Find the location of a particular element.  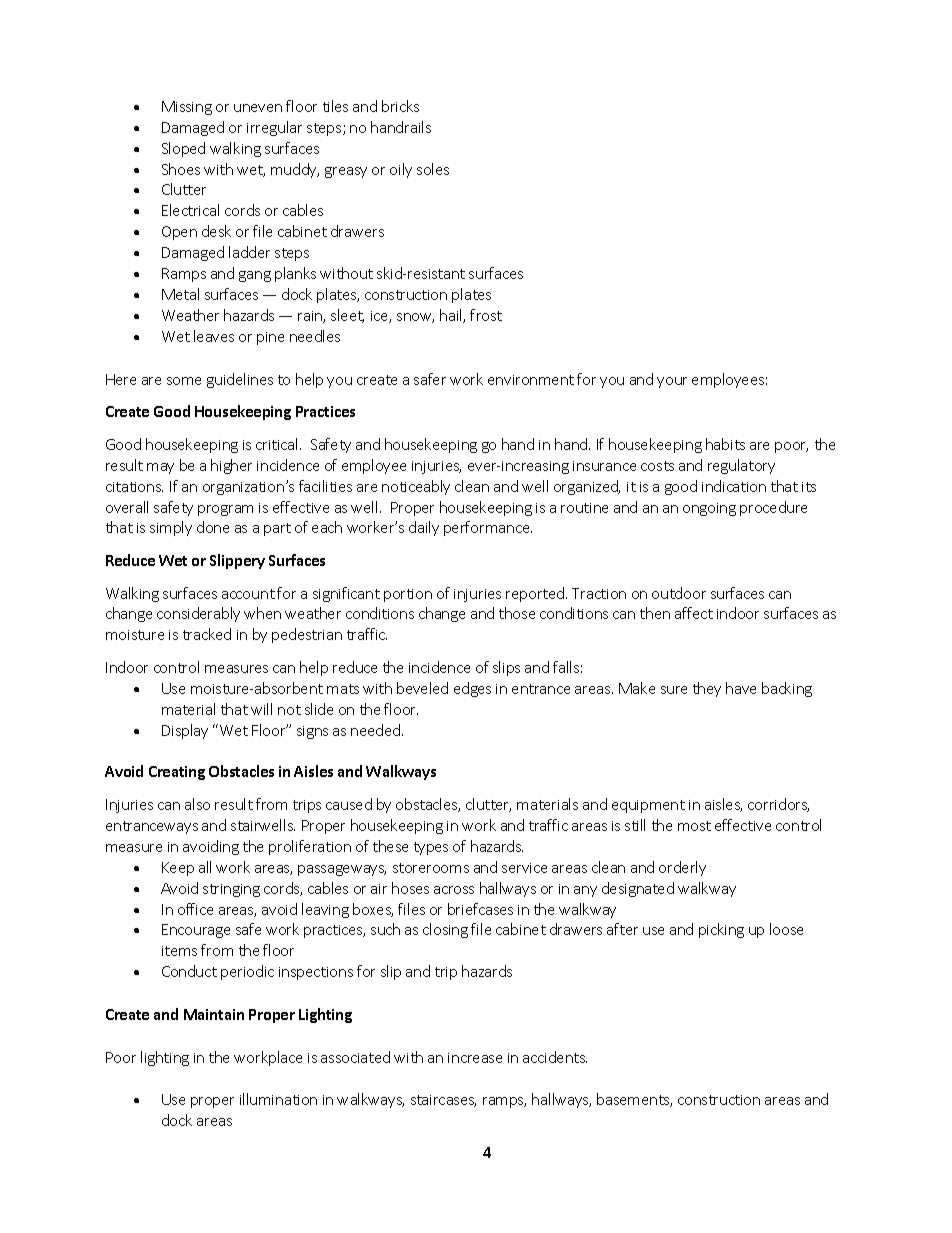

bricks is located at coordinates (400, 106).
